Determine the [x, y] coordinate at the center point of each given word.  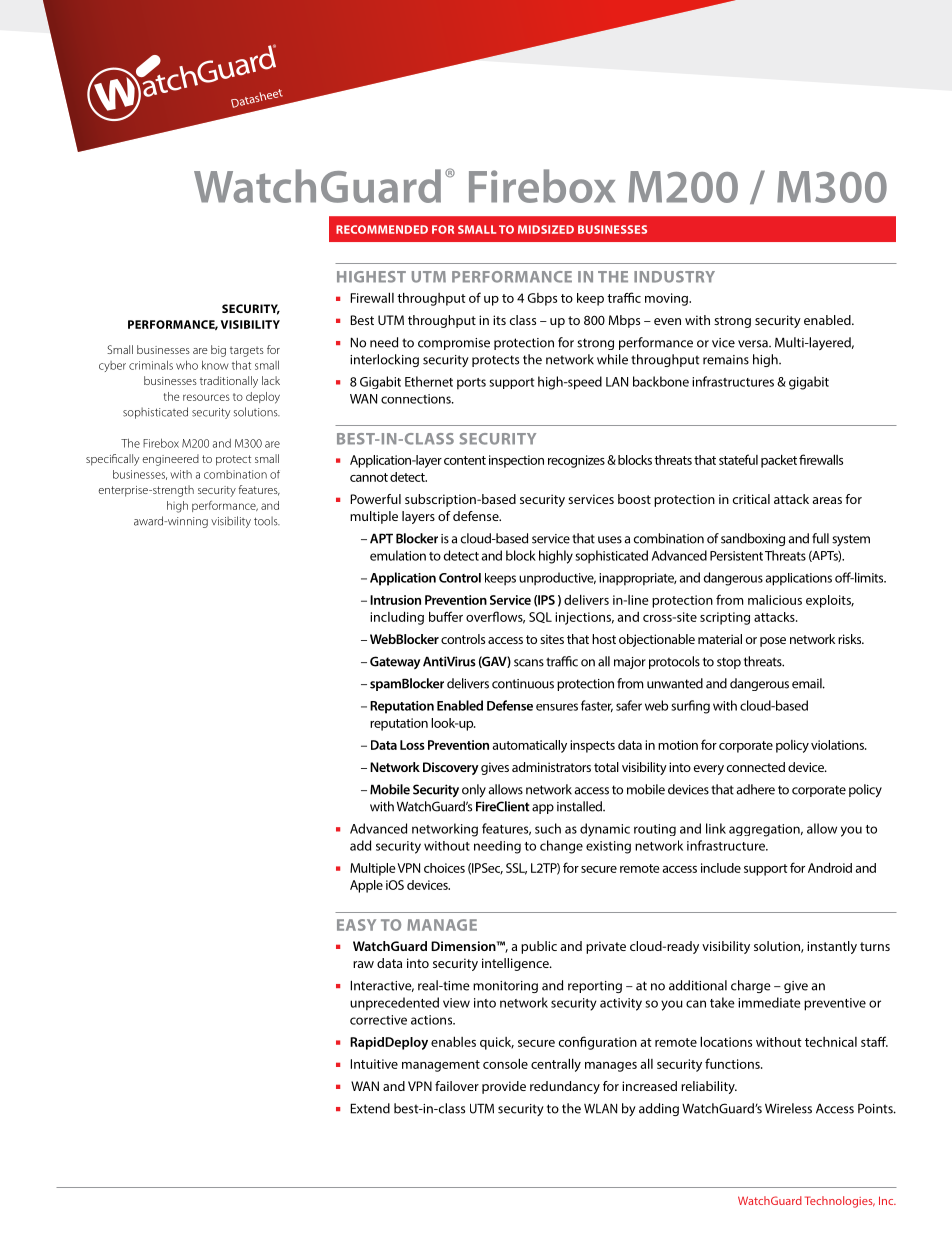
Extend [370, 1108]
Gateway [395, 662]
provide [504, 1087]
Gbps [542, 299]
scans [529, 663]
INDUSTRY [674, 277]
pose [773, 642]
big [218, 351]
